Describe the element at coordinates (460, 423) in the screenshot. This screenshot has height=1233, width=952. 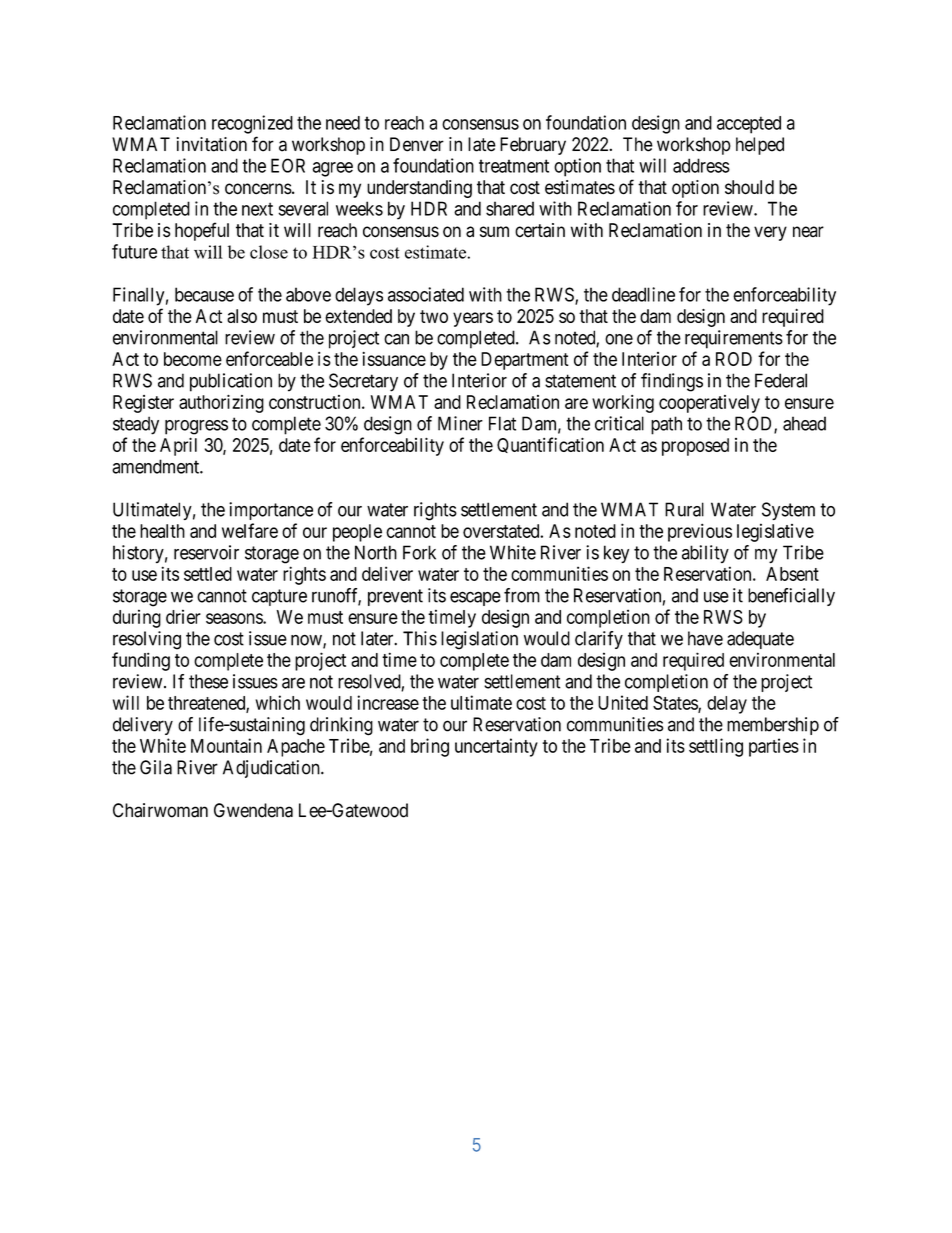
I see `Miner` at that location.
